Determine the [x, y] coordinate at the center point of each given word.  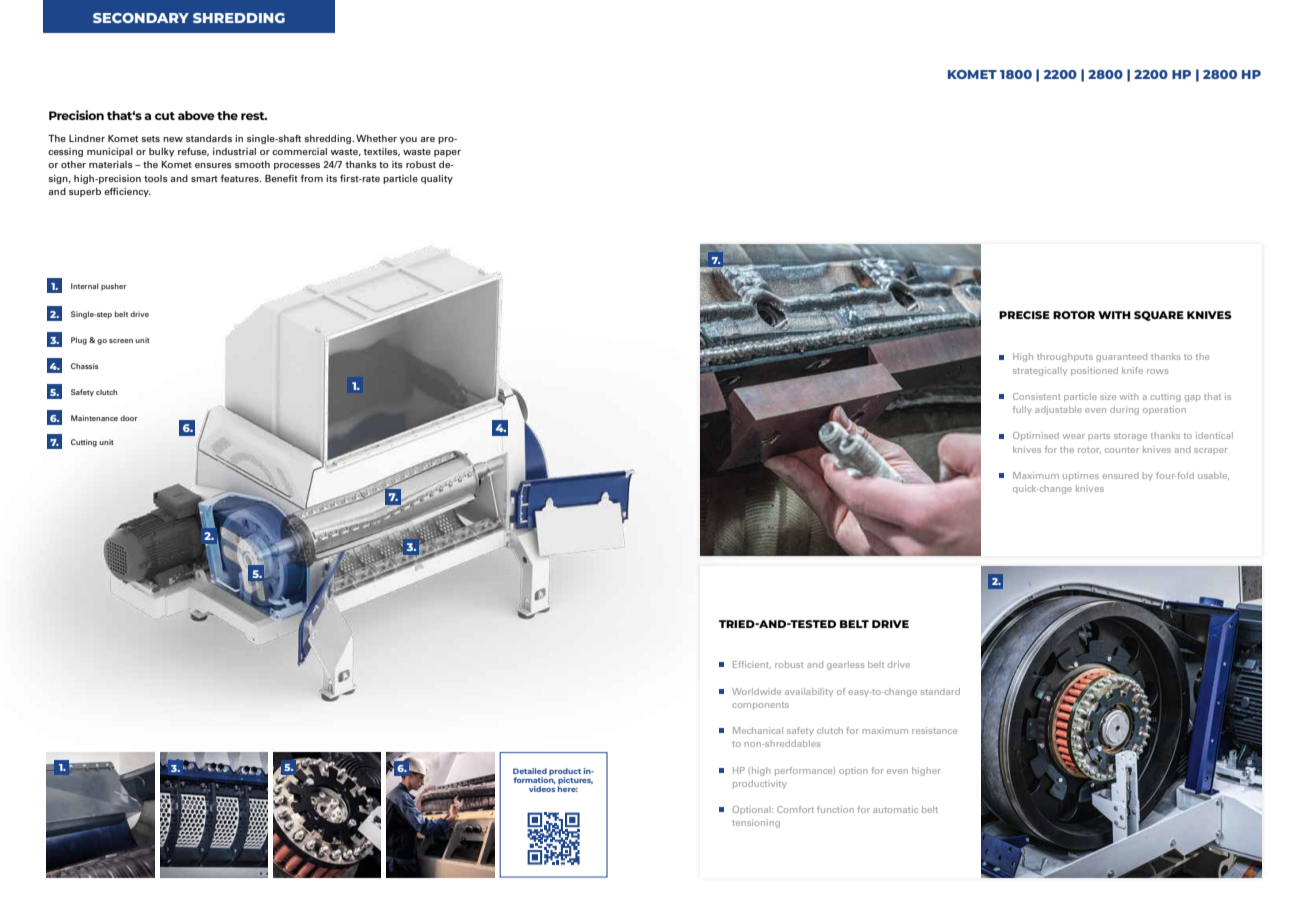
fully [1022, 410]
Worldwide [756, 691]
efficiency [127, 192]
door [128, 418]
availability [809, 692]
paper [447, 153]
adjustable [1058, 410]
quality [437, 179]
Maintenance [94, 418]
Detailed [530, 771]
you [408, 140]
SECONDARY [141, 18]
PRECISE [1024, 315]
